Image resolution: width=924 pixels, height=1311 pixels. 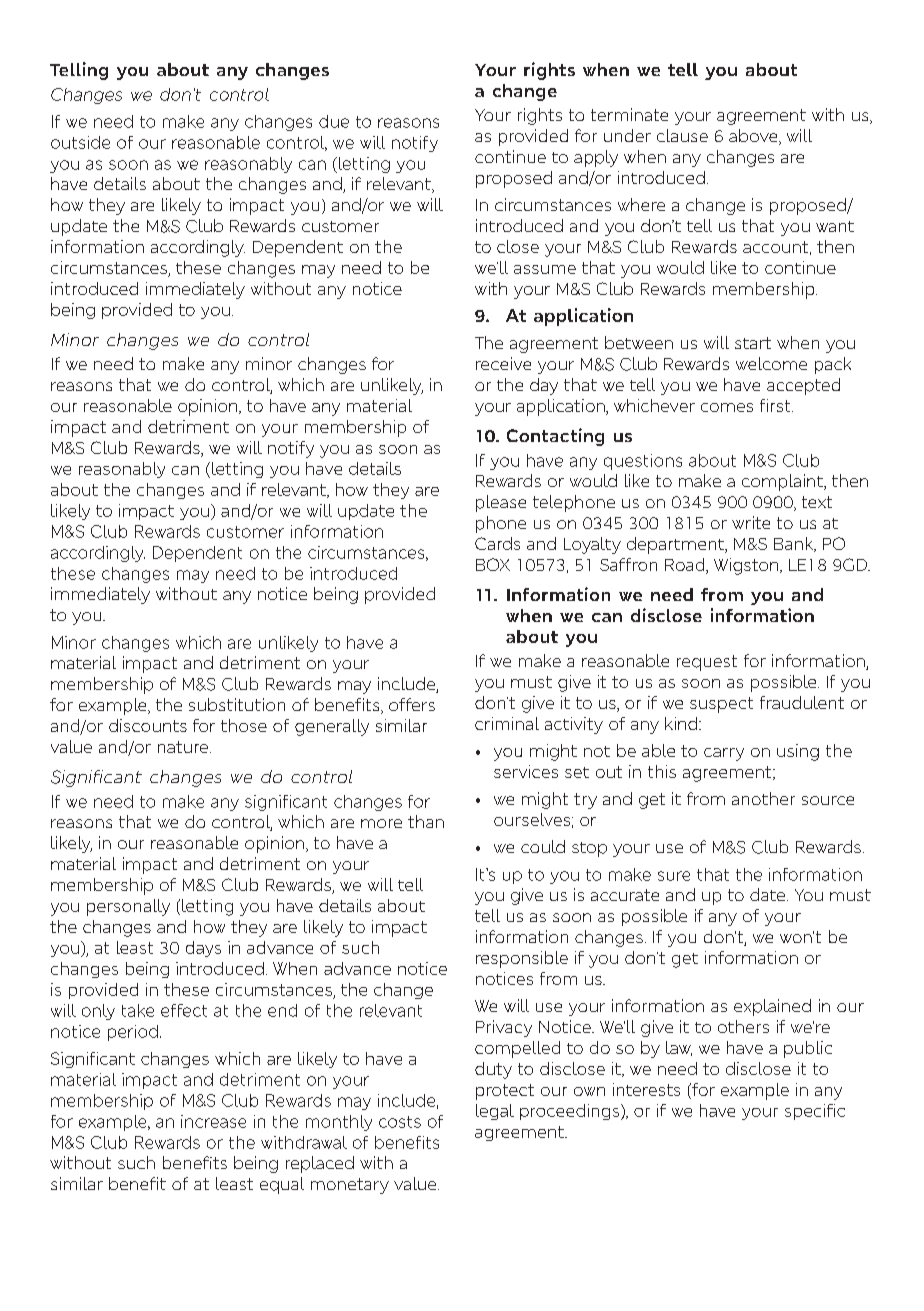 I want to click on request, so click(x=707, y=663).
